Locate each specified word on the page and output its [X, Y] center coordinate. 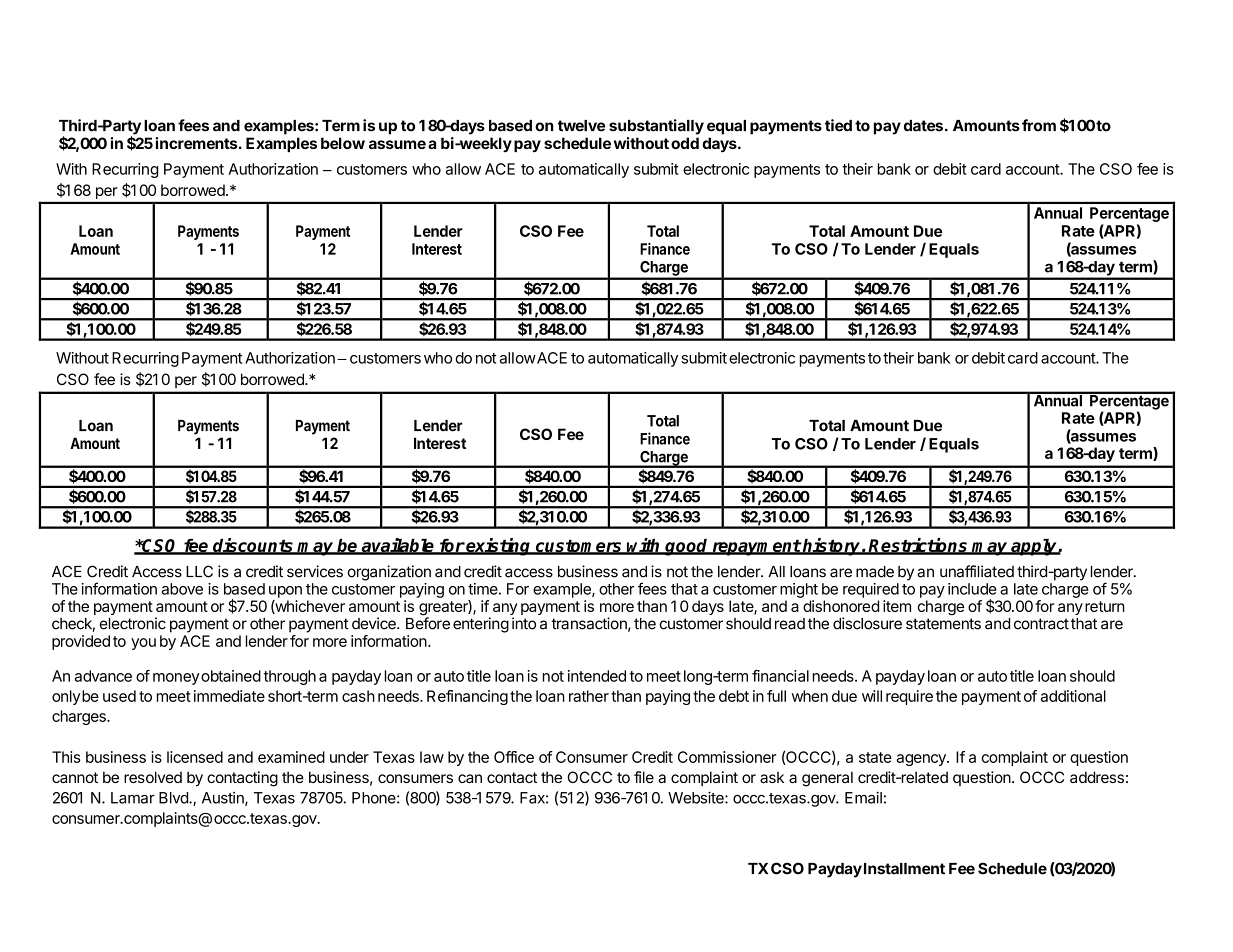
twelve [581, 126]
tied [838, 125]
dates [923, 126]
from [1039, 125]
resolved [153, 777]
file [644, 777]
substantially [656, 127]
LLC [199, 571]
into [524, 623]
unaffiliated [977, 571]
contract [1041, 624]
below [343, 143]
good [687, 547]
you [143, 644]
